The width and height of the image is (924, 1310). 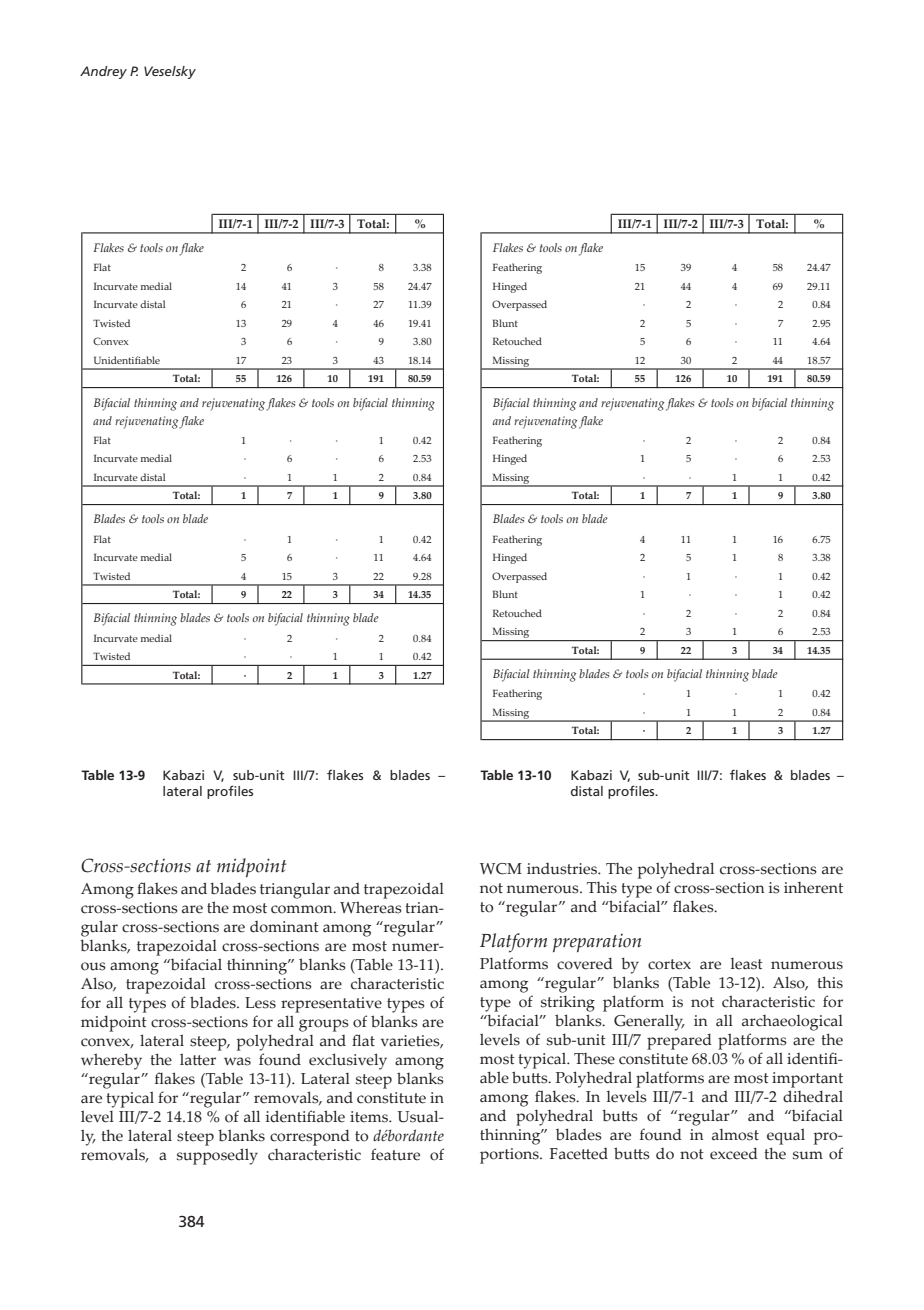 I want to click on Andrey, so click(x=103, y=72).
